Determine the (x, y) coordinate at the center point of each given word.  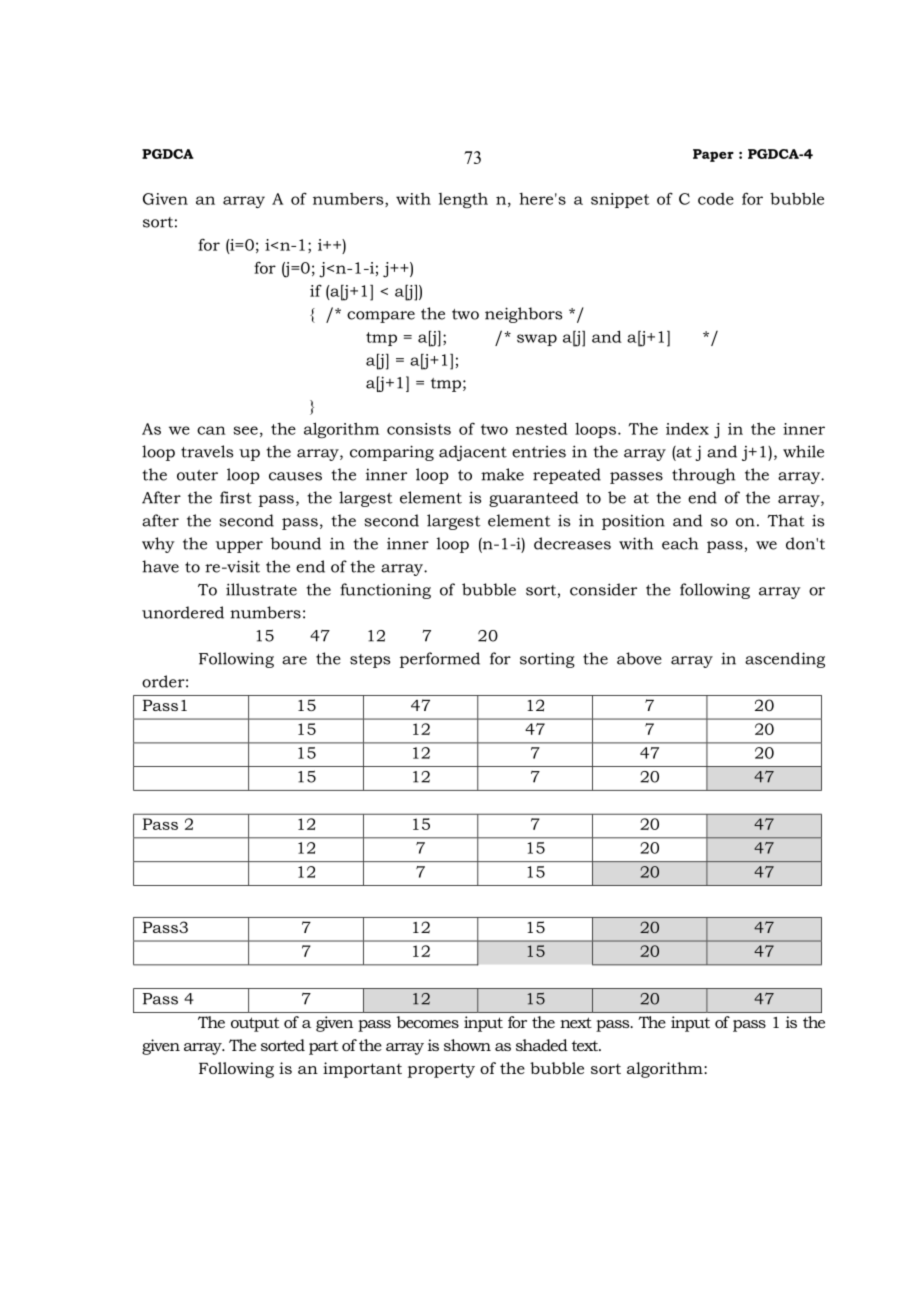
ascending (785, 660)
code (716, 199)
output (255, 1024)
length (463, 200)
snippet (620, 200)
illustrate (261, 589)
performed (440, 660)
